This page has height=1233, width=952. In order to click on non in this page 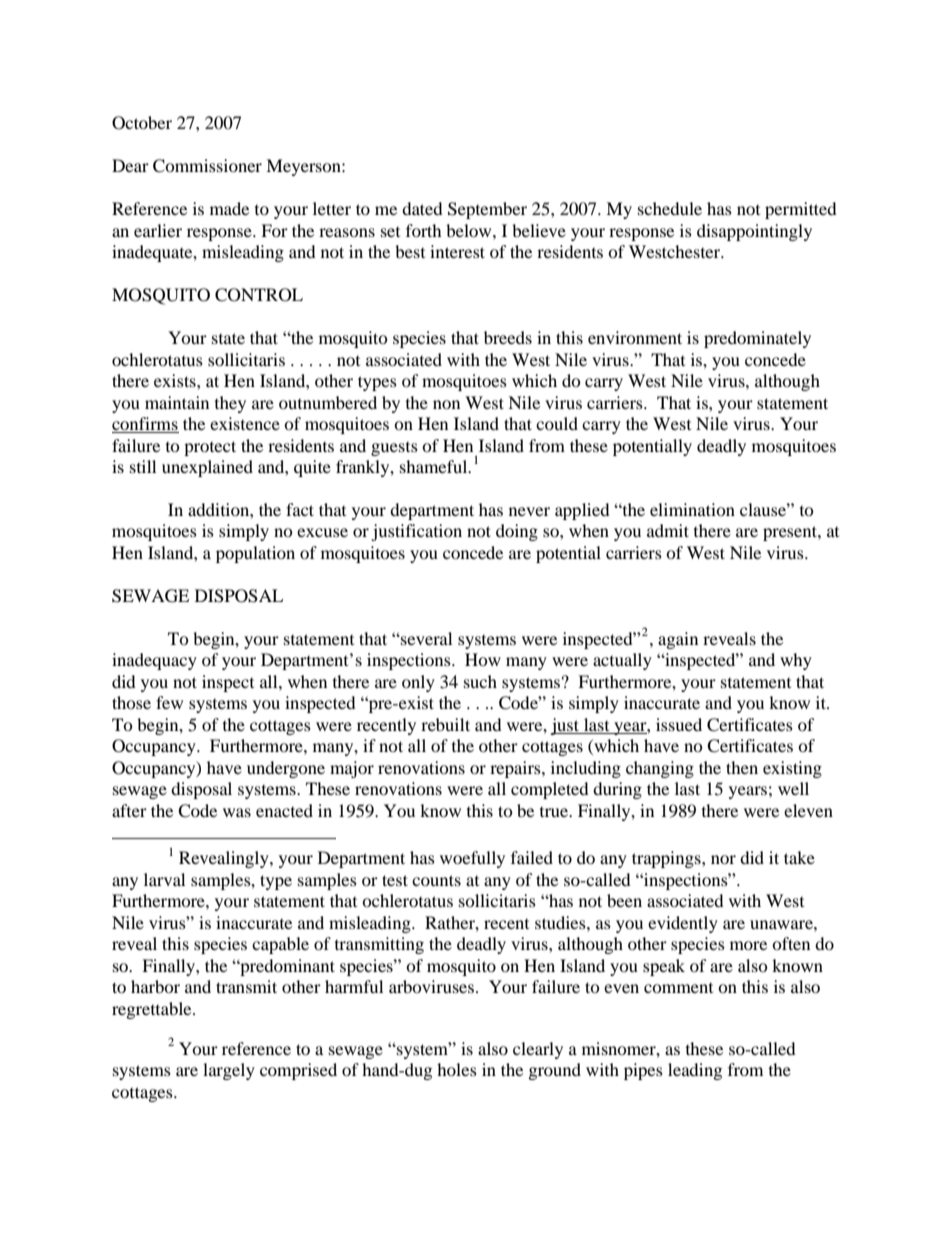, I will do `click(446, 404)`.
